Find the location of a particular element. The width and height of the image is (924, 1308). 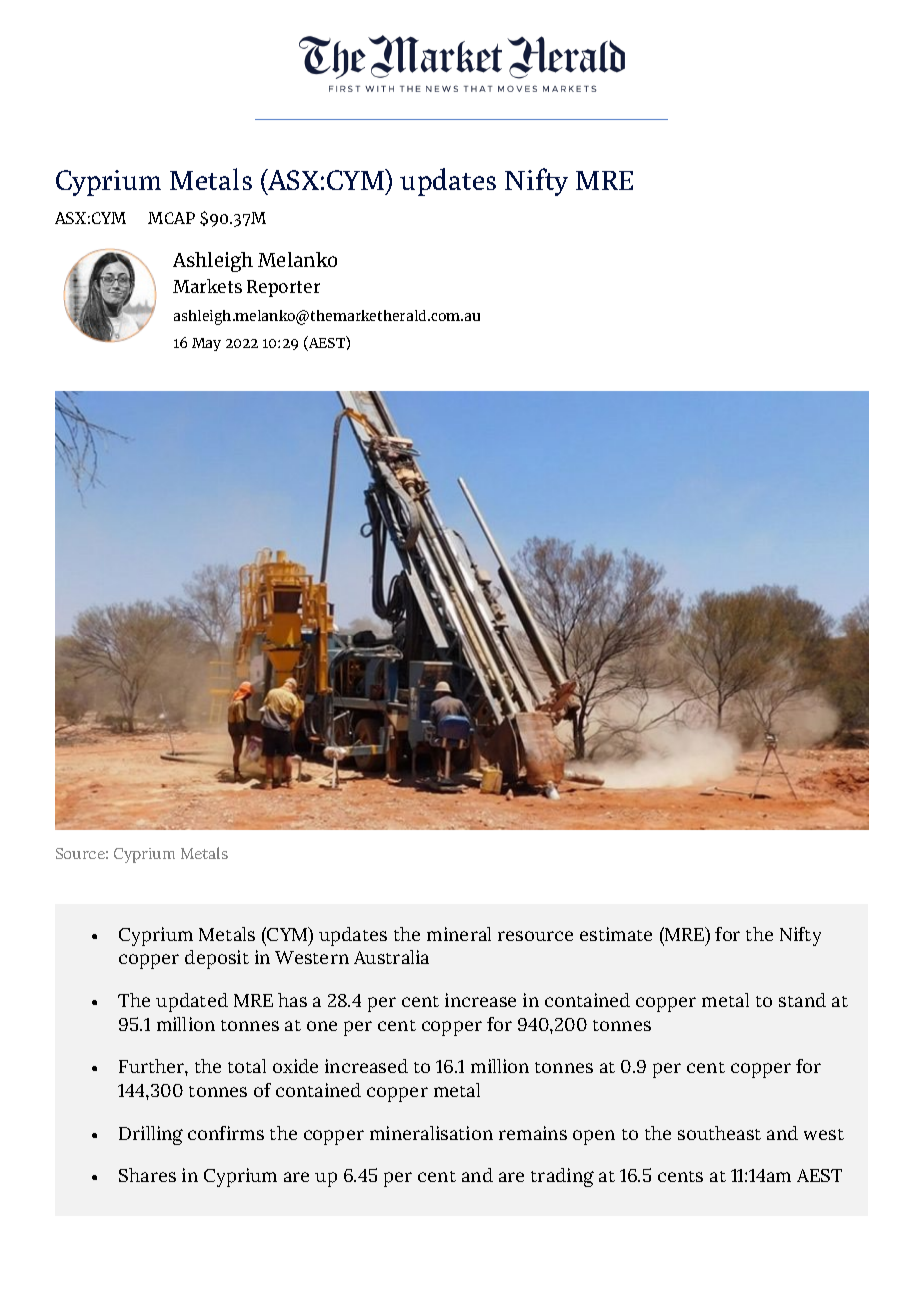

remains is located at coordinates (533, 1133).
